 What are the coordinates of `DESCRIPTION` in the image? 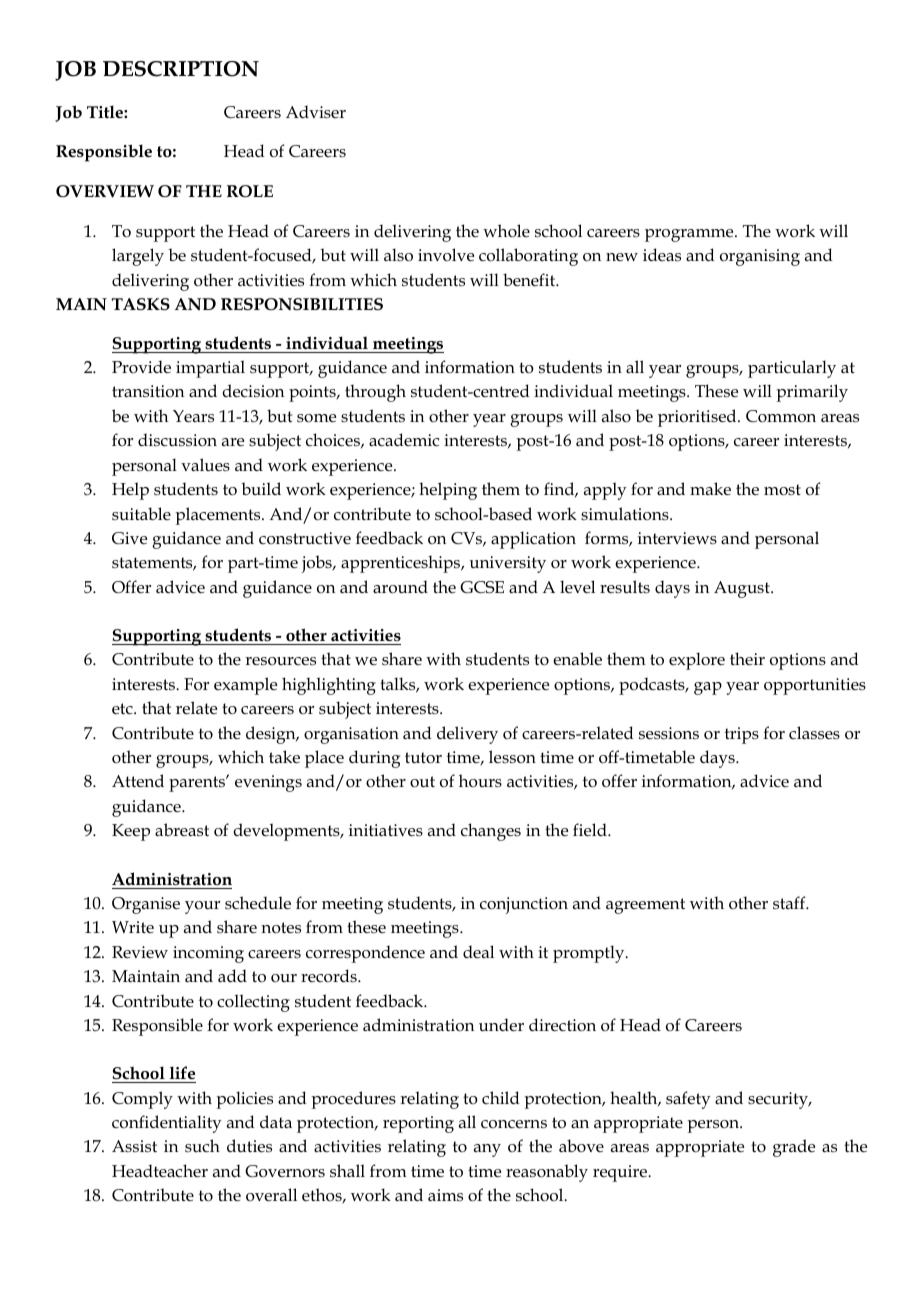 It's located at (181, 69).
